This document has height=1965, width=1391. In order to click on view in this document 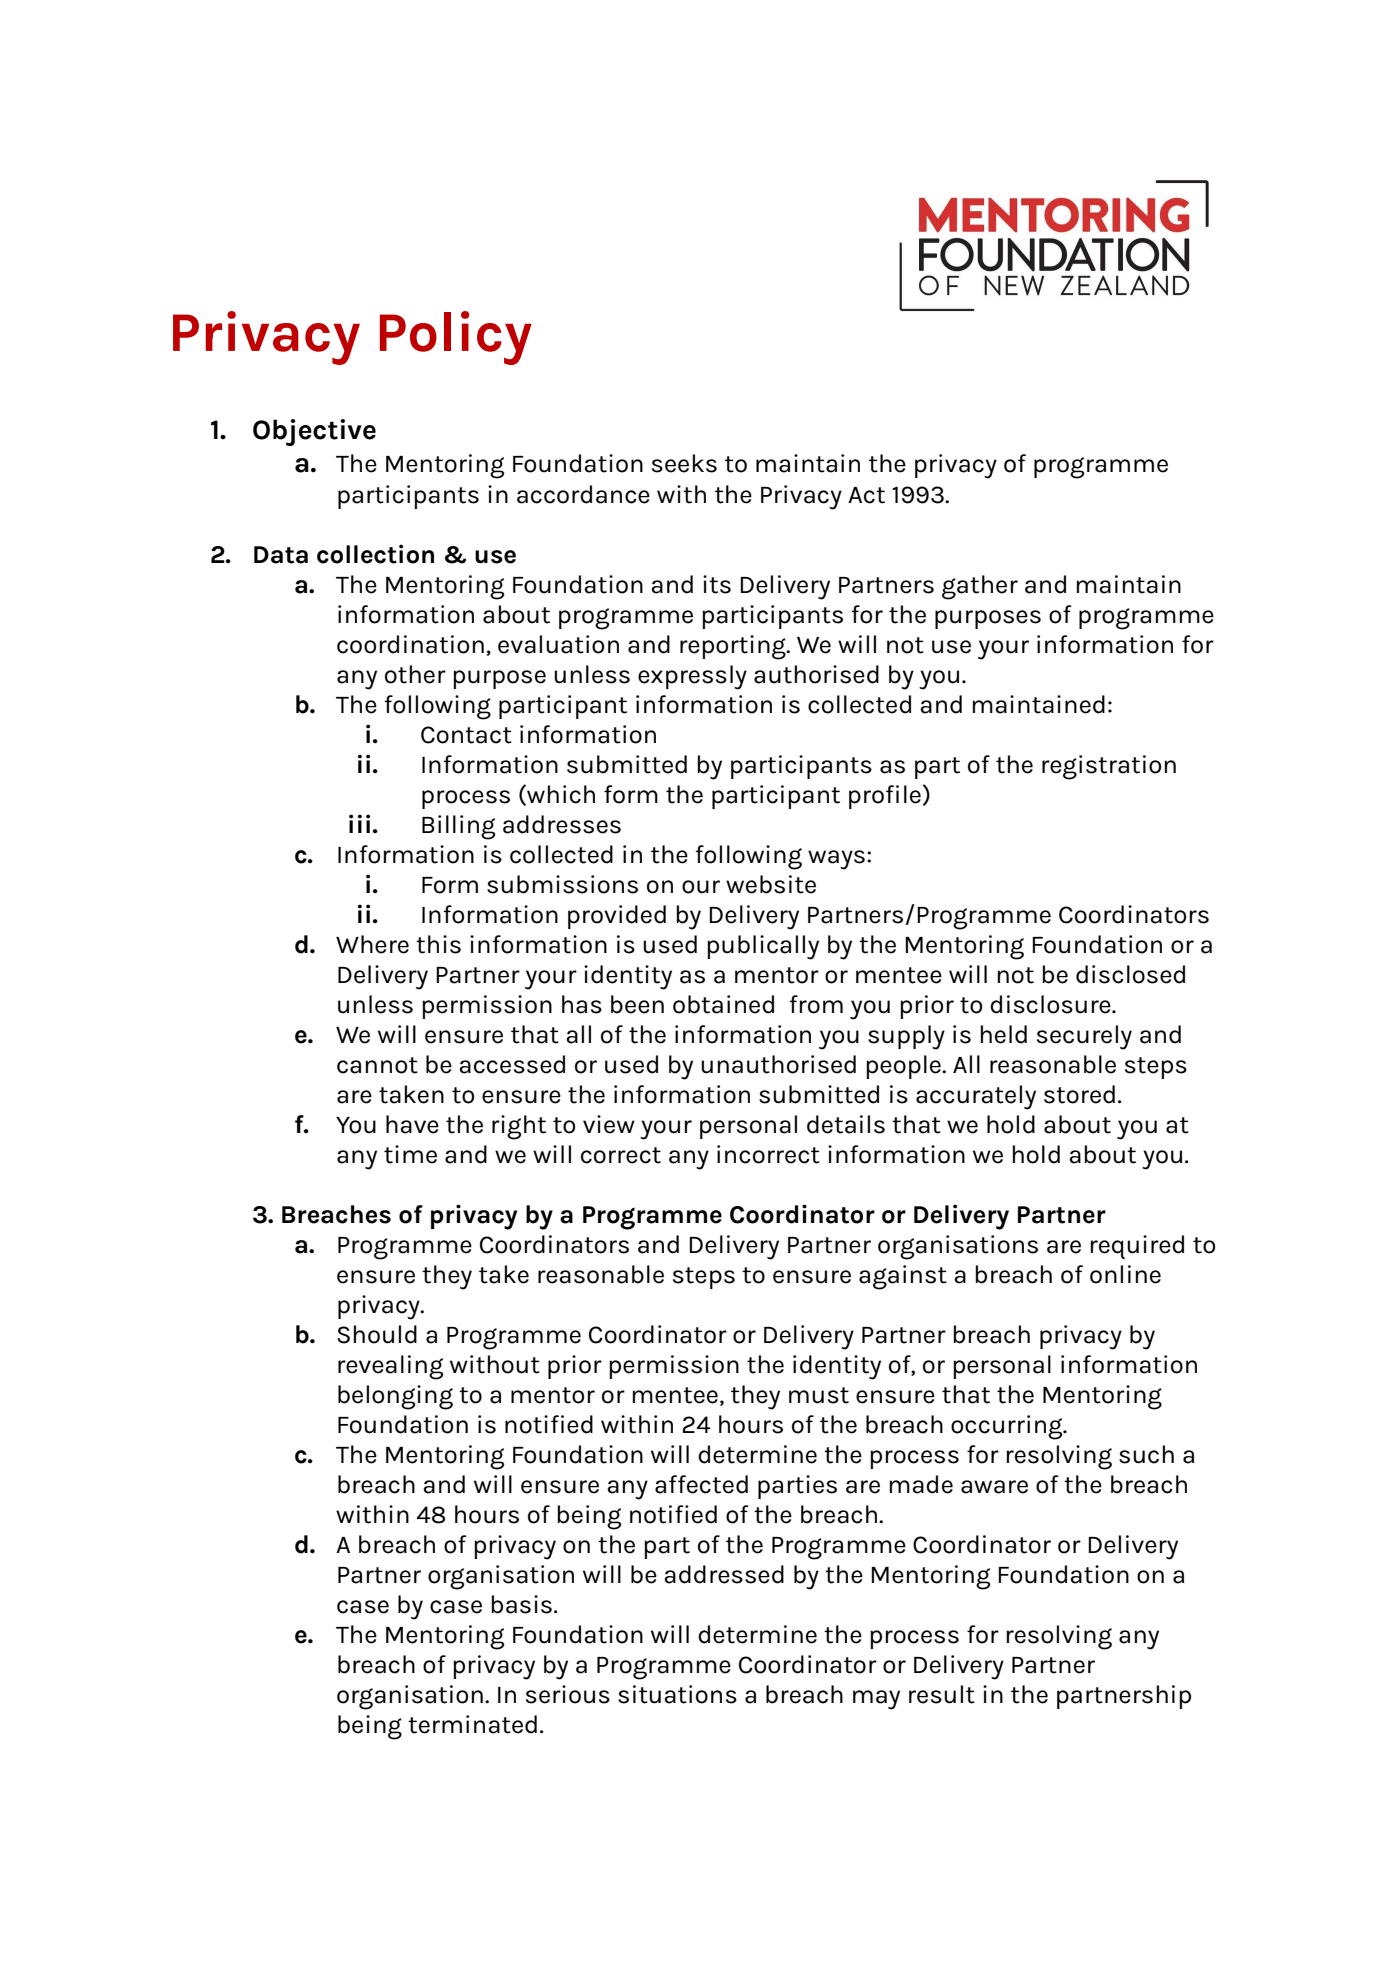, I will do `click(609, 1124)`.
